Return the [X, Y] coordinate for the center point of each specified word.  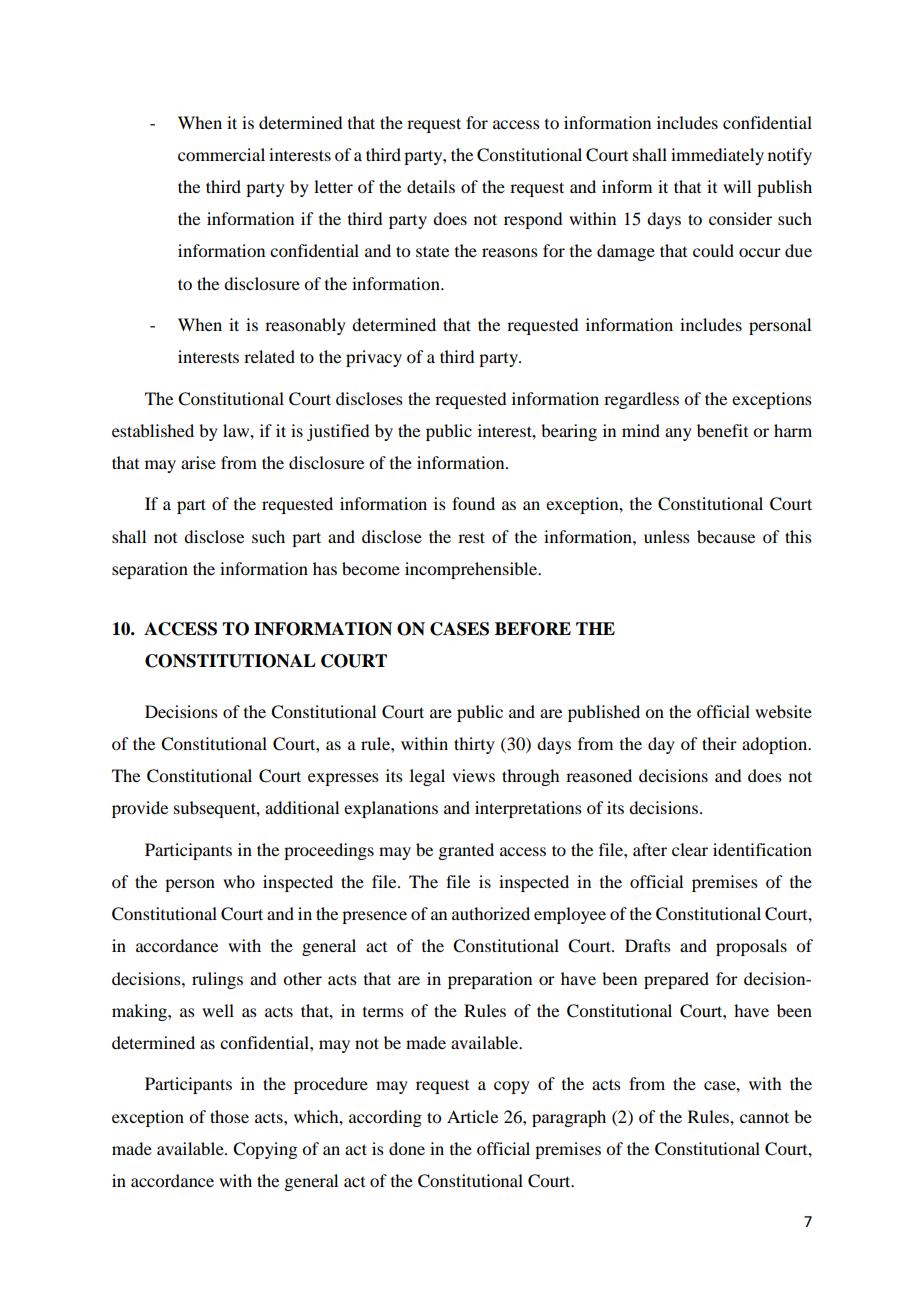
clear [690, 849]
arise [198, 462]
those [229, 1116]
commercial [221, 154]
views [473, 775]
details [431, 186]
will [737, 186]
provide [140, 809]
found [473, 503]
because [726, 536]
